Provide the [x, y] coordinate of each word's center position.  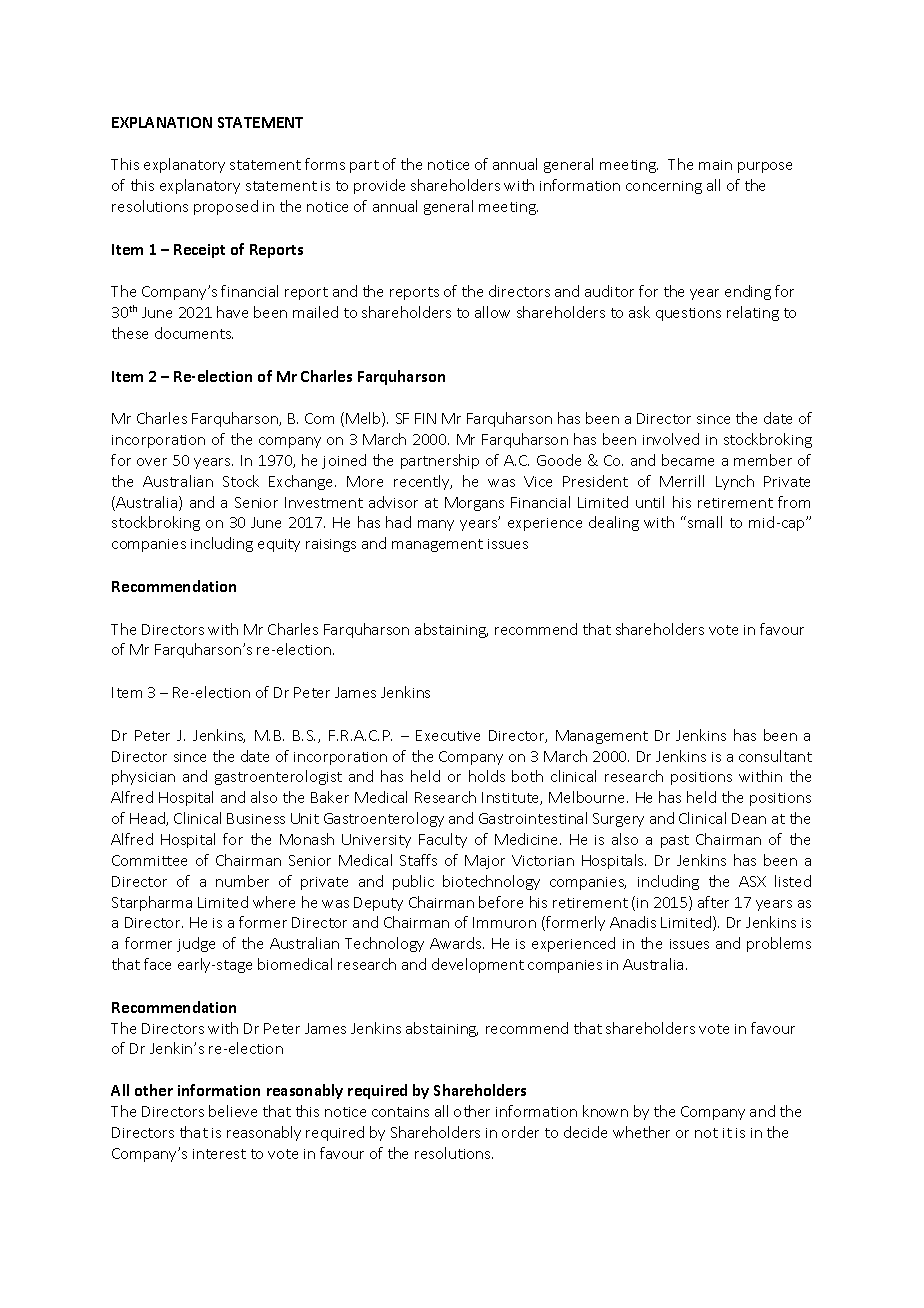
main [715, 165]
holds [487, 776]
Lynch [735, 482]
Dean [749, 818]
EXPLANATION [162, 122]
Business [256, 818]
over [152, 462]
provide [379, 186]
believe [233, 1111]
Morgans [474, 504]
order [520, 1132]
